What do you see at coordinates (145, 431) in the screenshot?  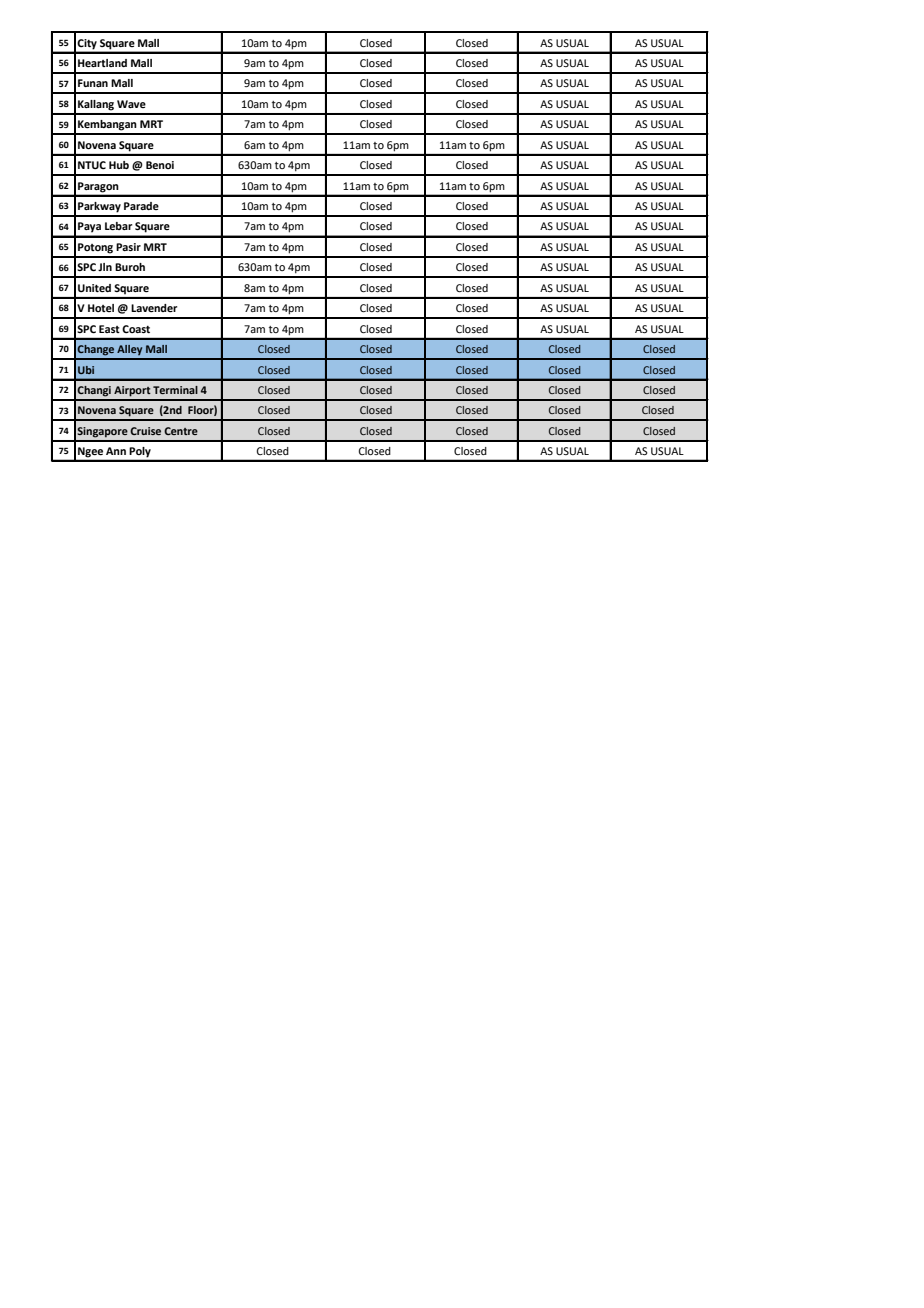 I see `Cruise` at bounding box center [145, 431].
